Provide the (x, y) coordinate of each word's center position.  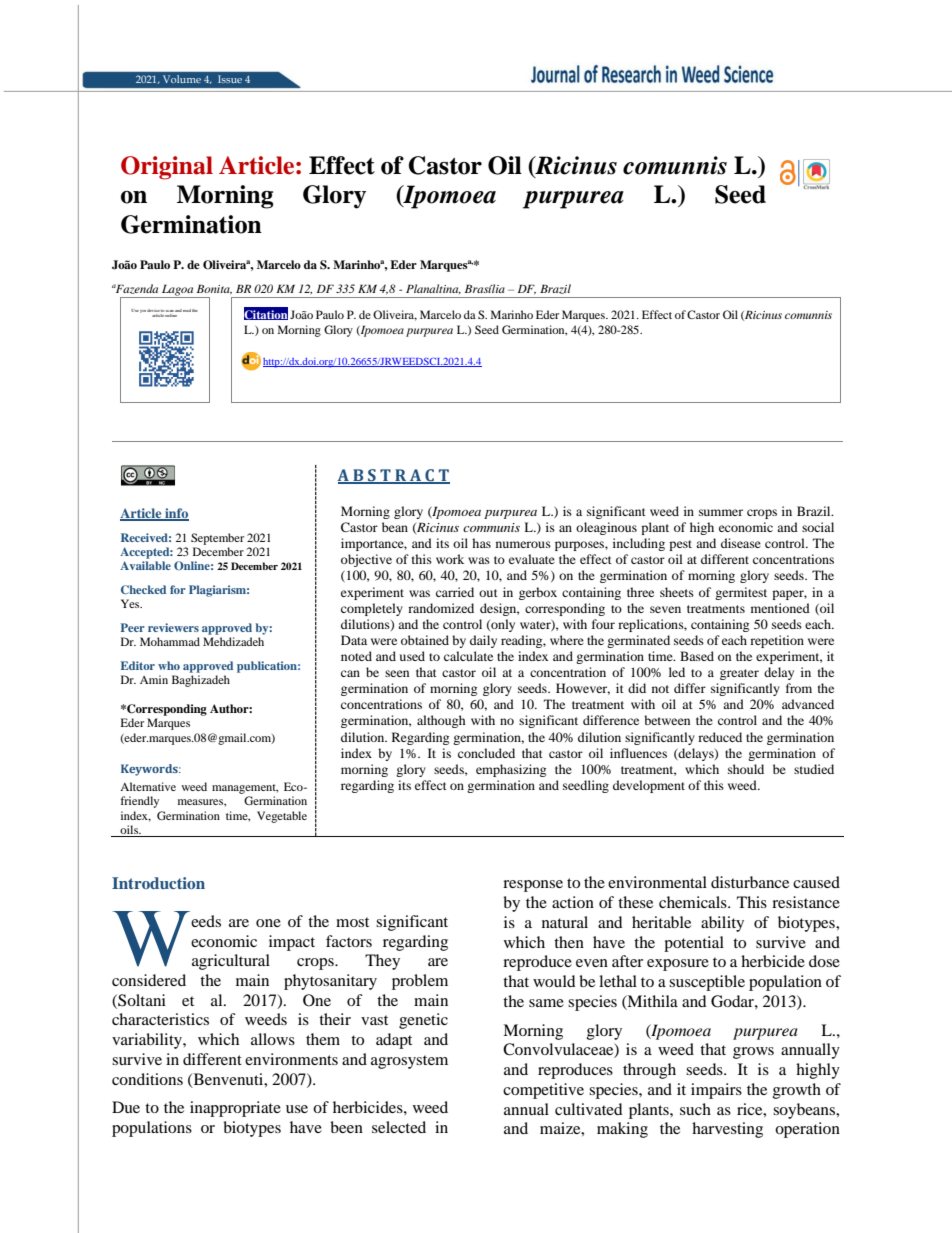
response (533, 886)
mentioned (780, 608)
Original (167, 168)
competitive (543, 1091)
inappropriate (235, 1109)
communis (491, 527)
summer (721, 512)
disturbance (750, 882)
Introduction (158, 883)
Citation (266, 314)
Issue (230, 79)
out (488, 593)
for (178, 589)
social (818, 527)
